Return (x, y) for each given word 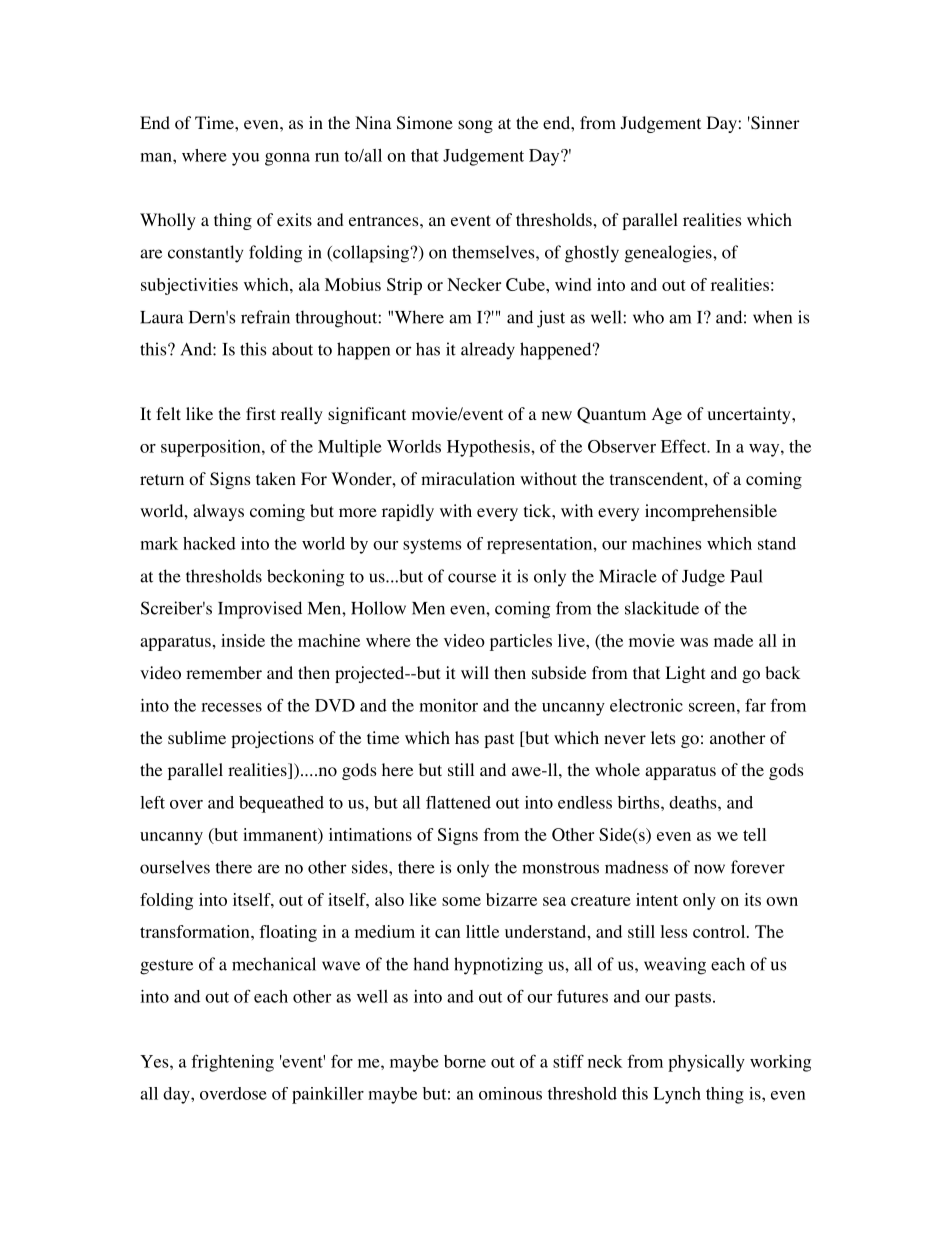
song (475, 126)
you (245, 159)
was (694, 642)
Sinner (774, 123)
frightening (232, 1063)
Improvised (260, 610)
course (472, 578)
